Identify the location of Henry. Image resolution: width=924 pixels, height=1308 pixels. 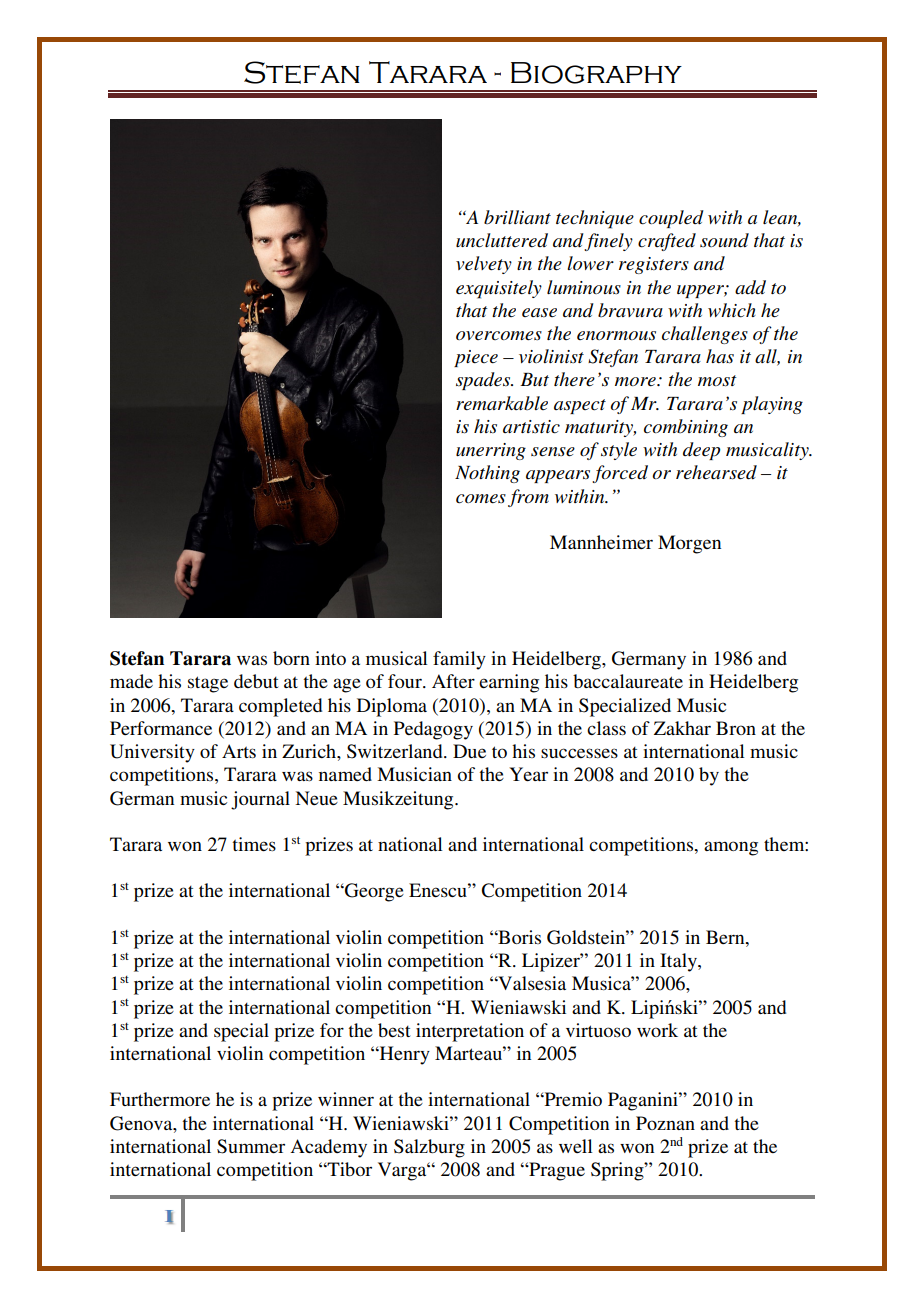
(404, 1055).
